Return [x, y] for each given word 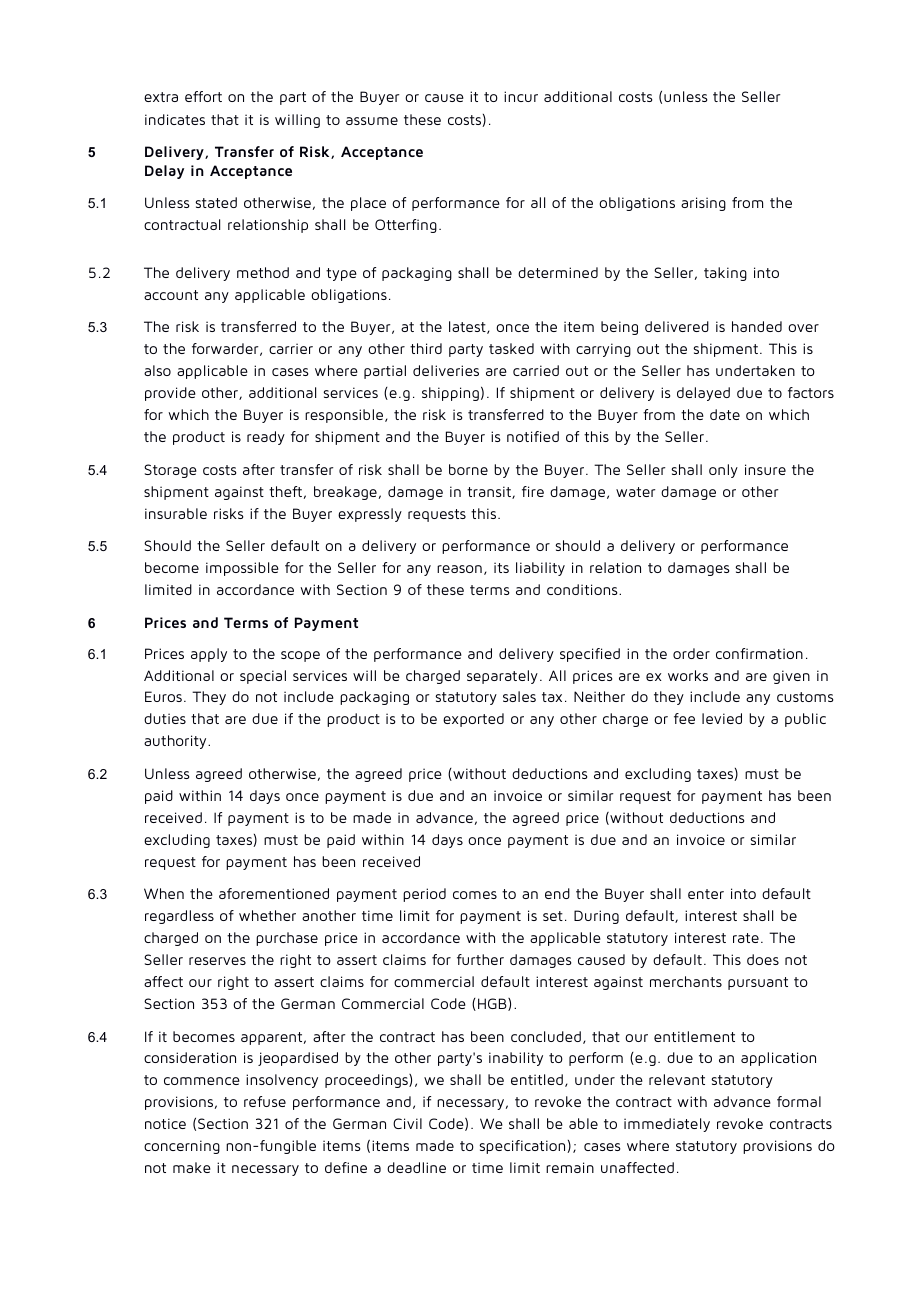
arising [703, 204]
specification [523, 1147]
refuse [265, 1101]
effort [203, 96]
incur [521, 96]
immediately [667, 1125]
